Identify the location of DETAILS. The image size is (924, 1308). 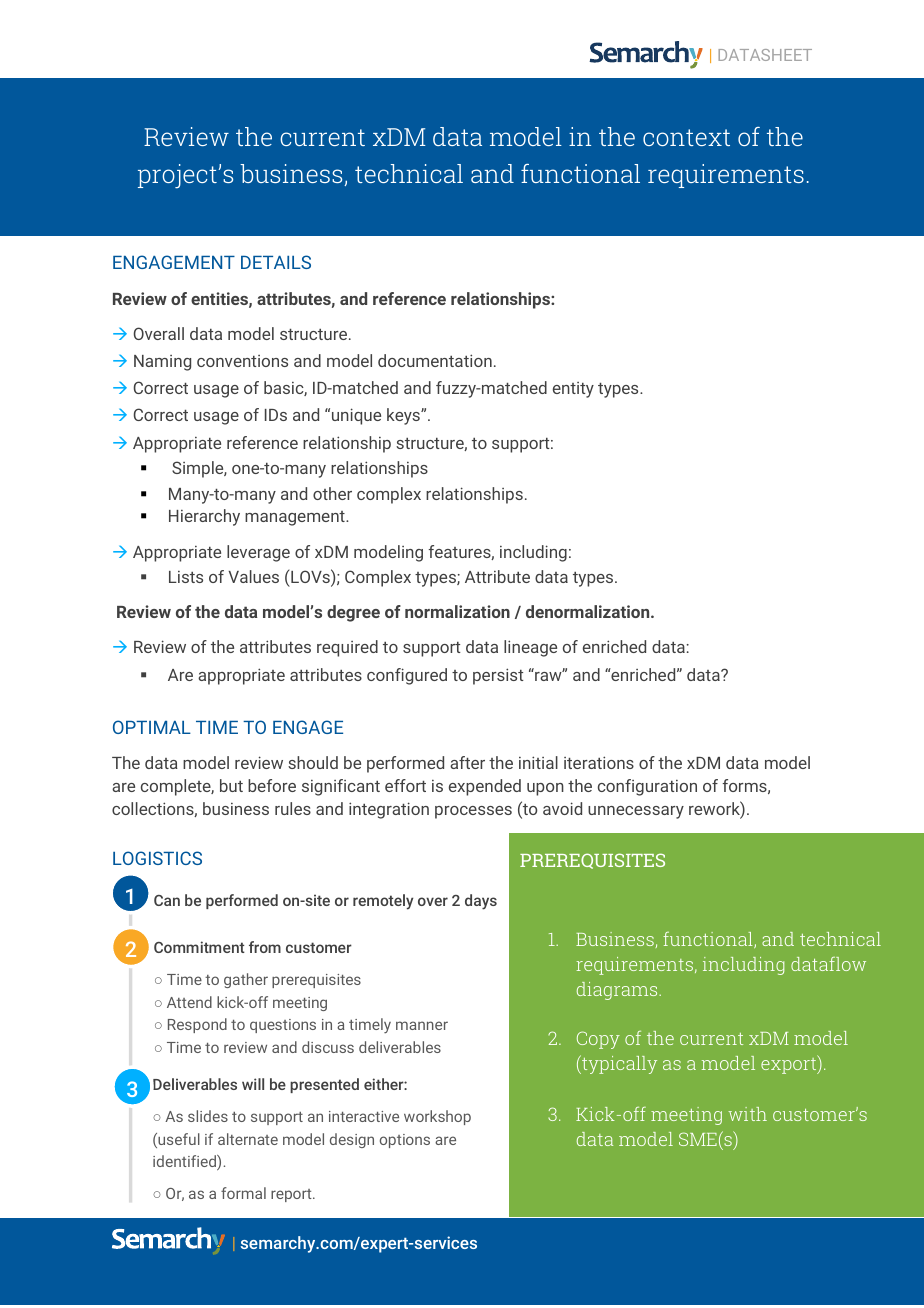
(276, 262).
